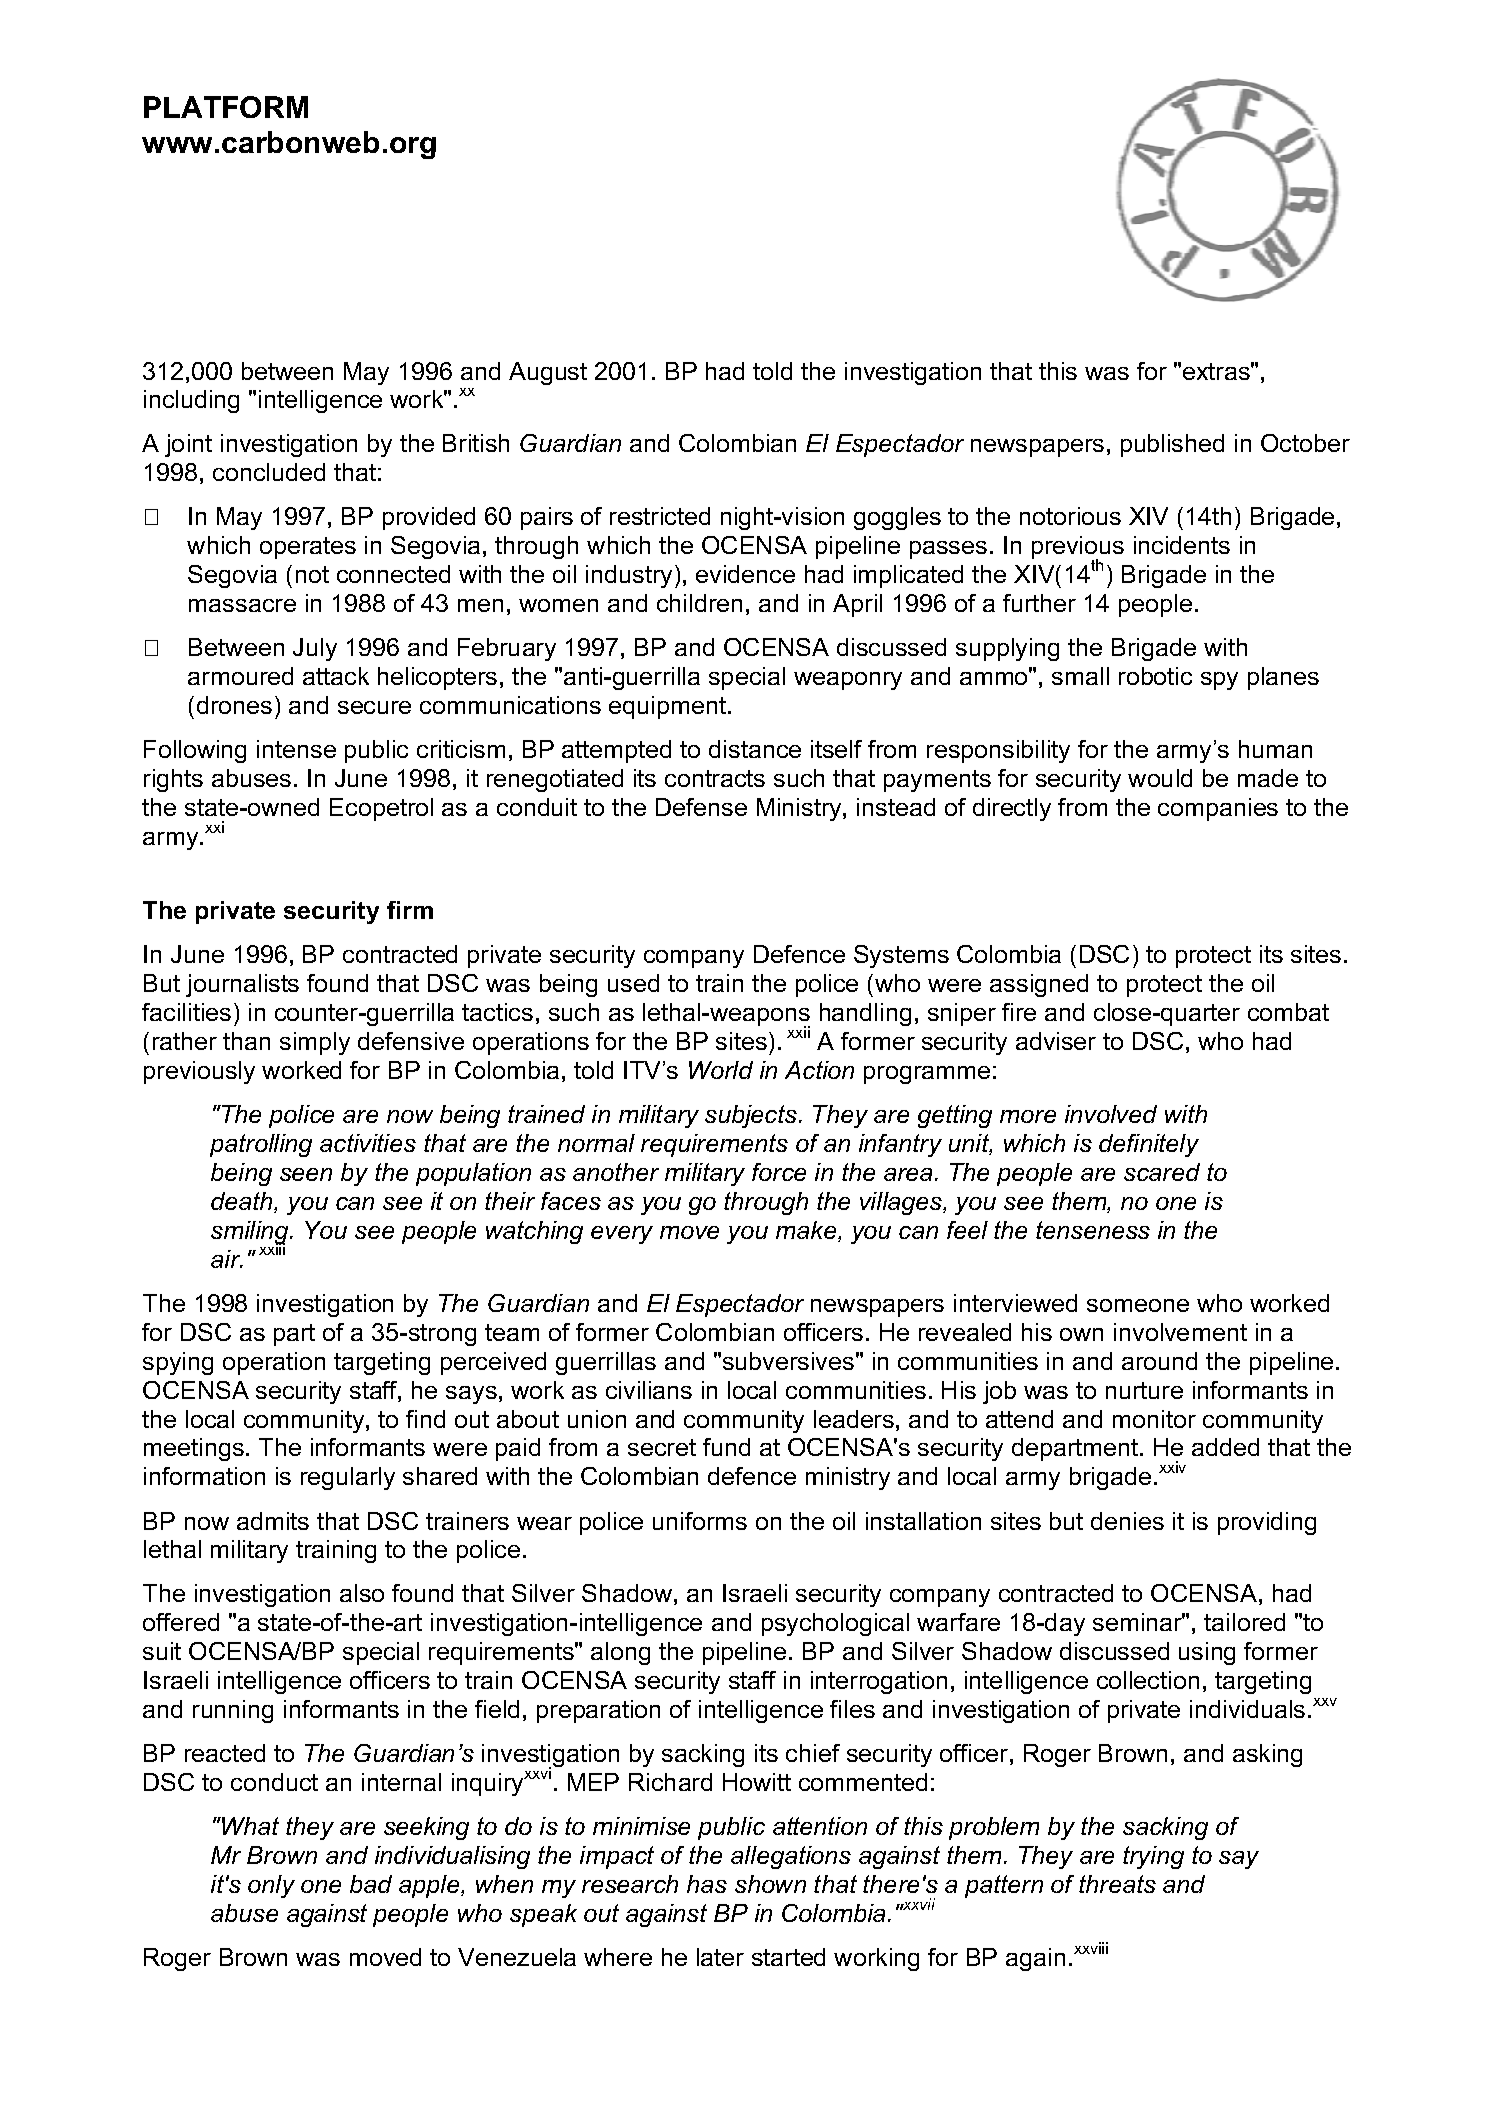 This screenshot has height=2119, width=1497. What do you see at coordinates (649, 1390) in the screenshot?
I see `civilians` at bounding box center [649, 1390].
